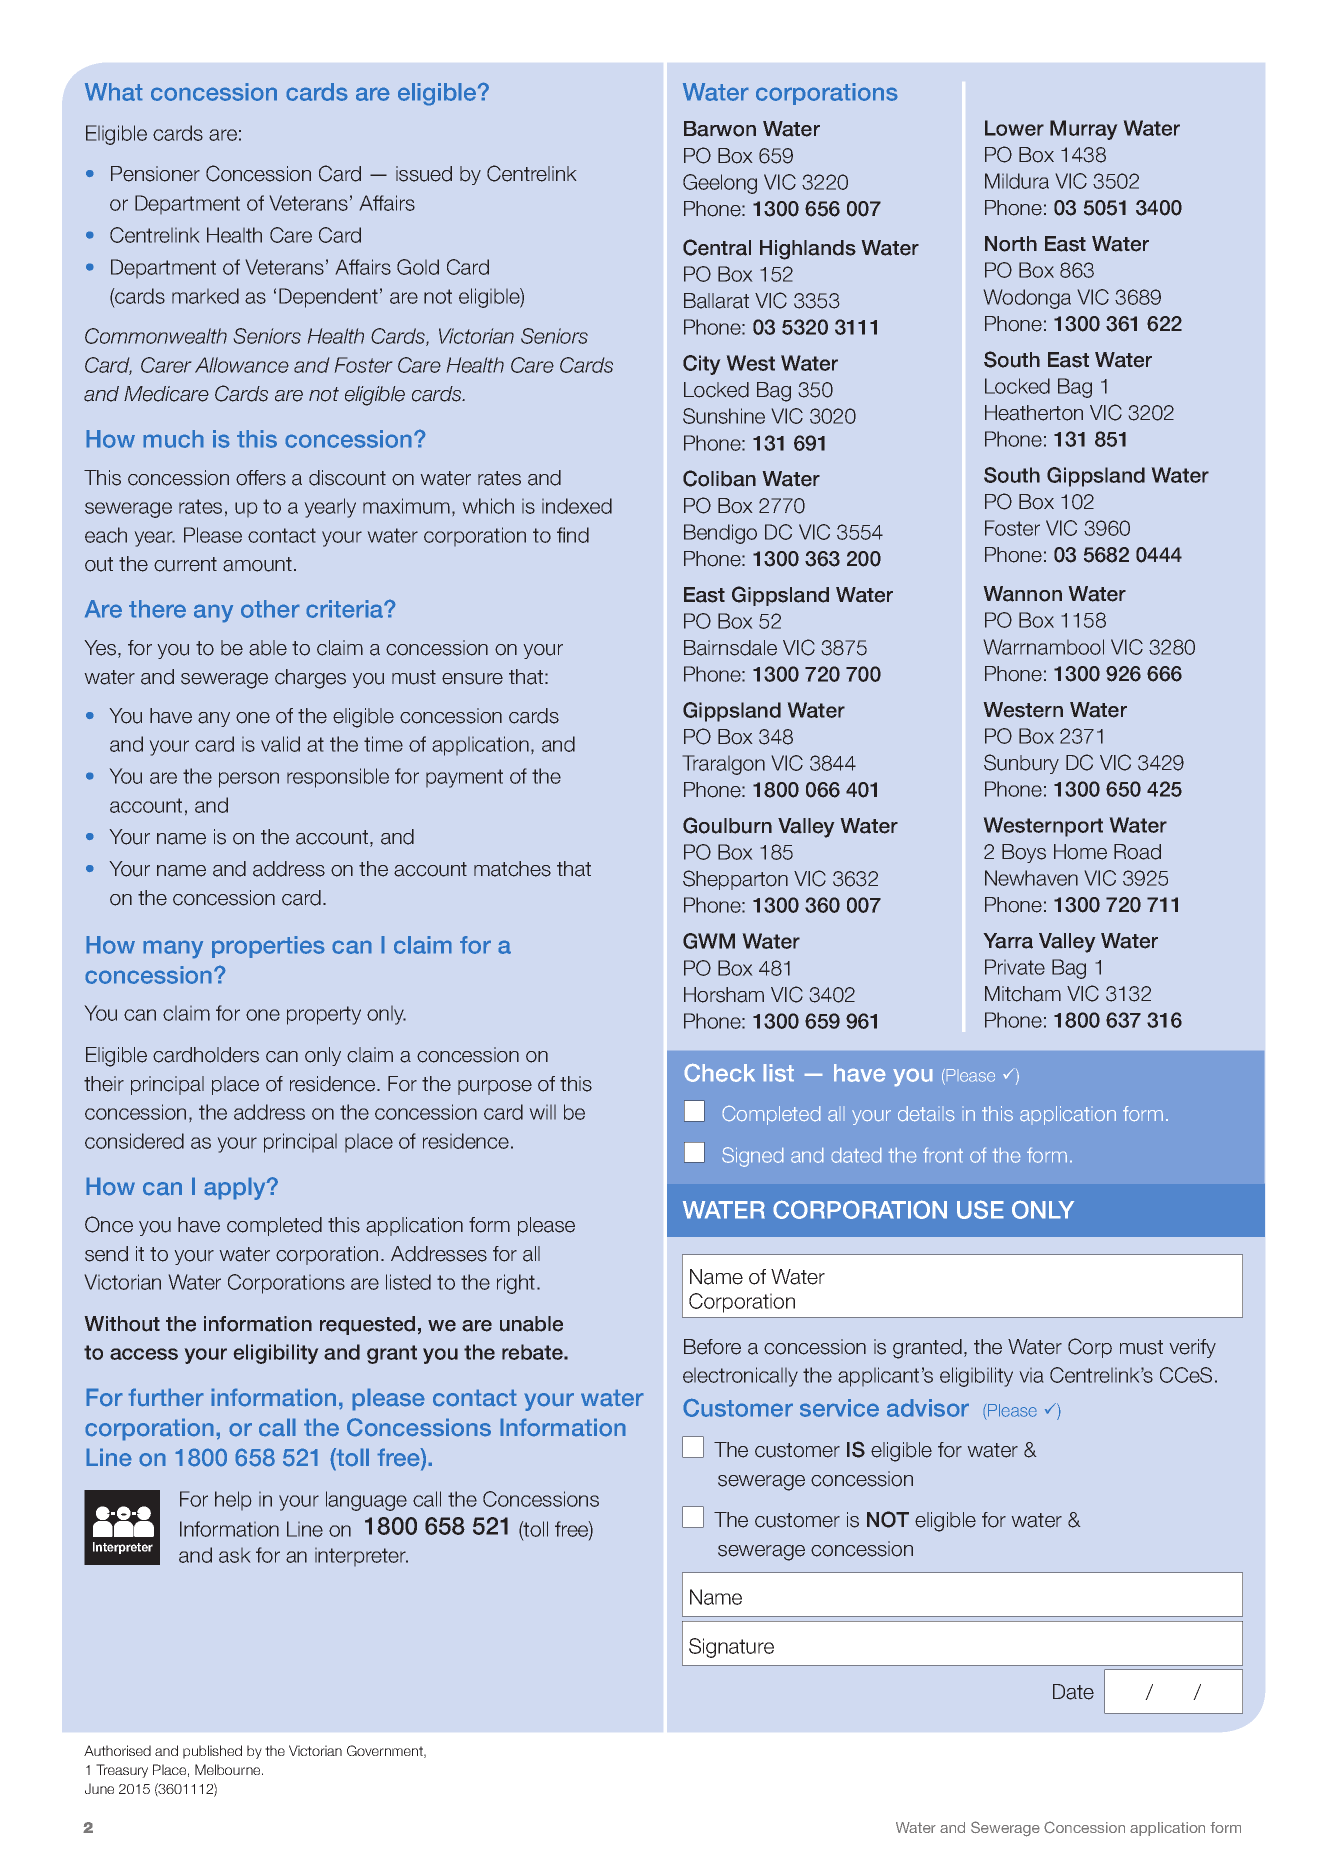  I want to click on Murray, so click(1083, 130).
